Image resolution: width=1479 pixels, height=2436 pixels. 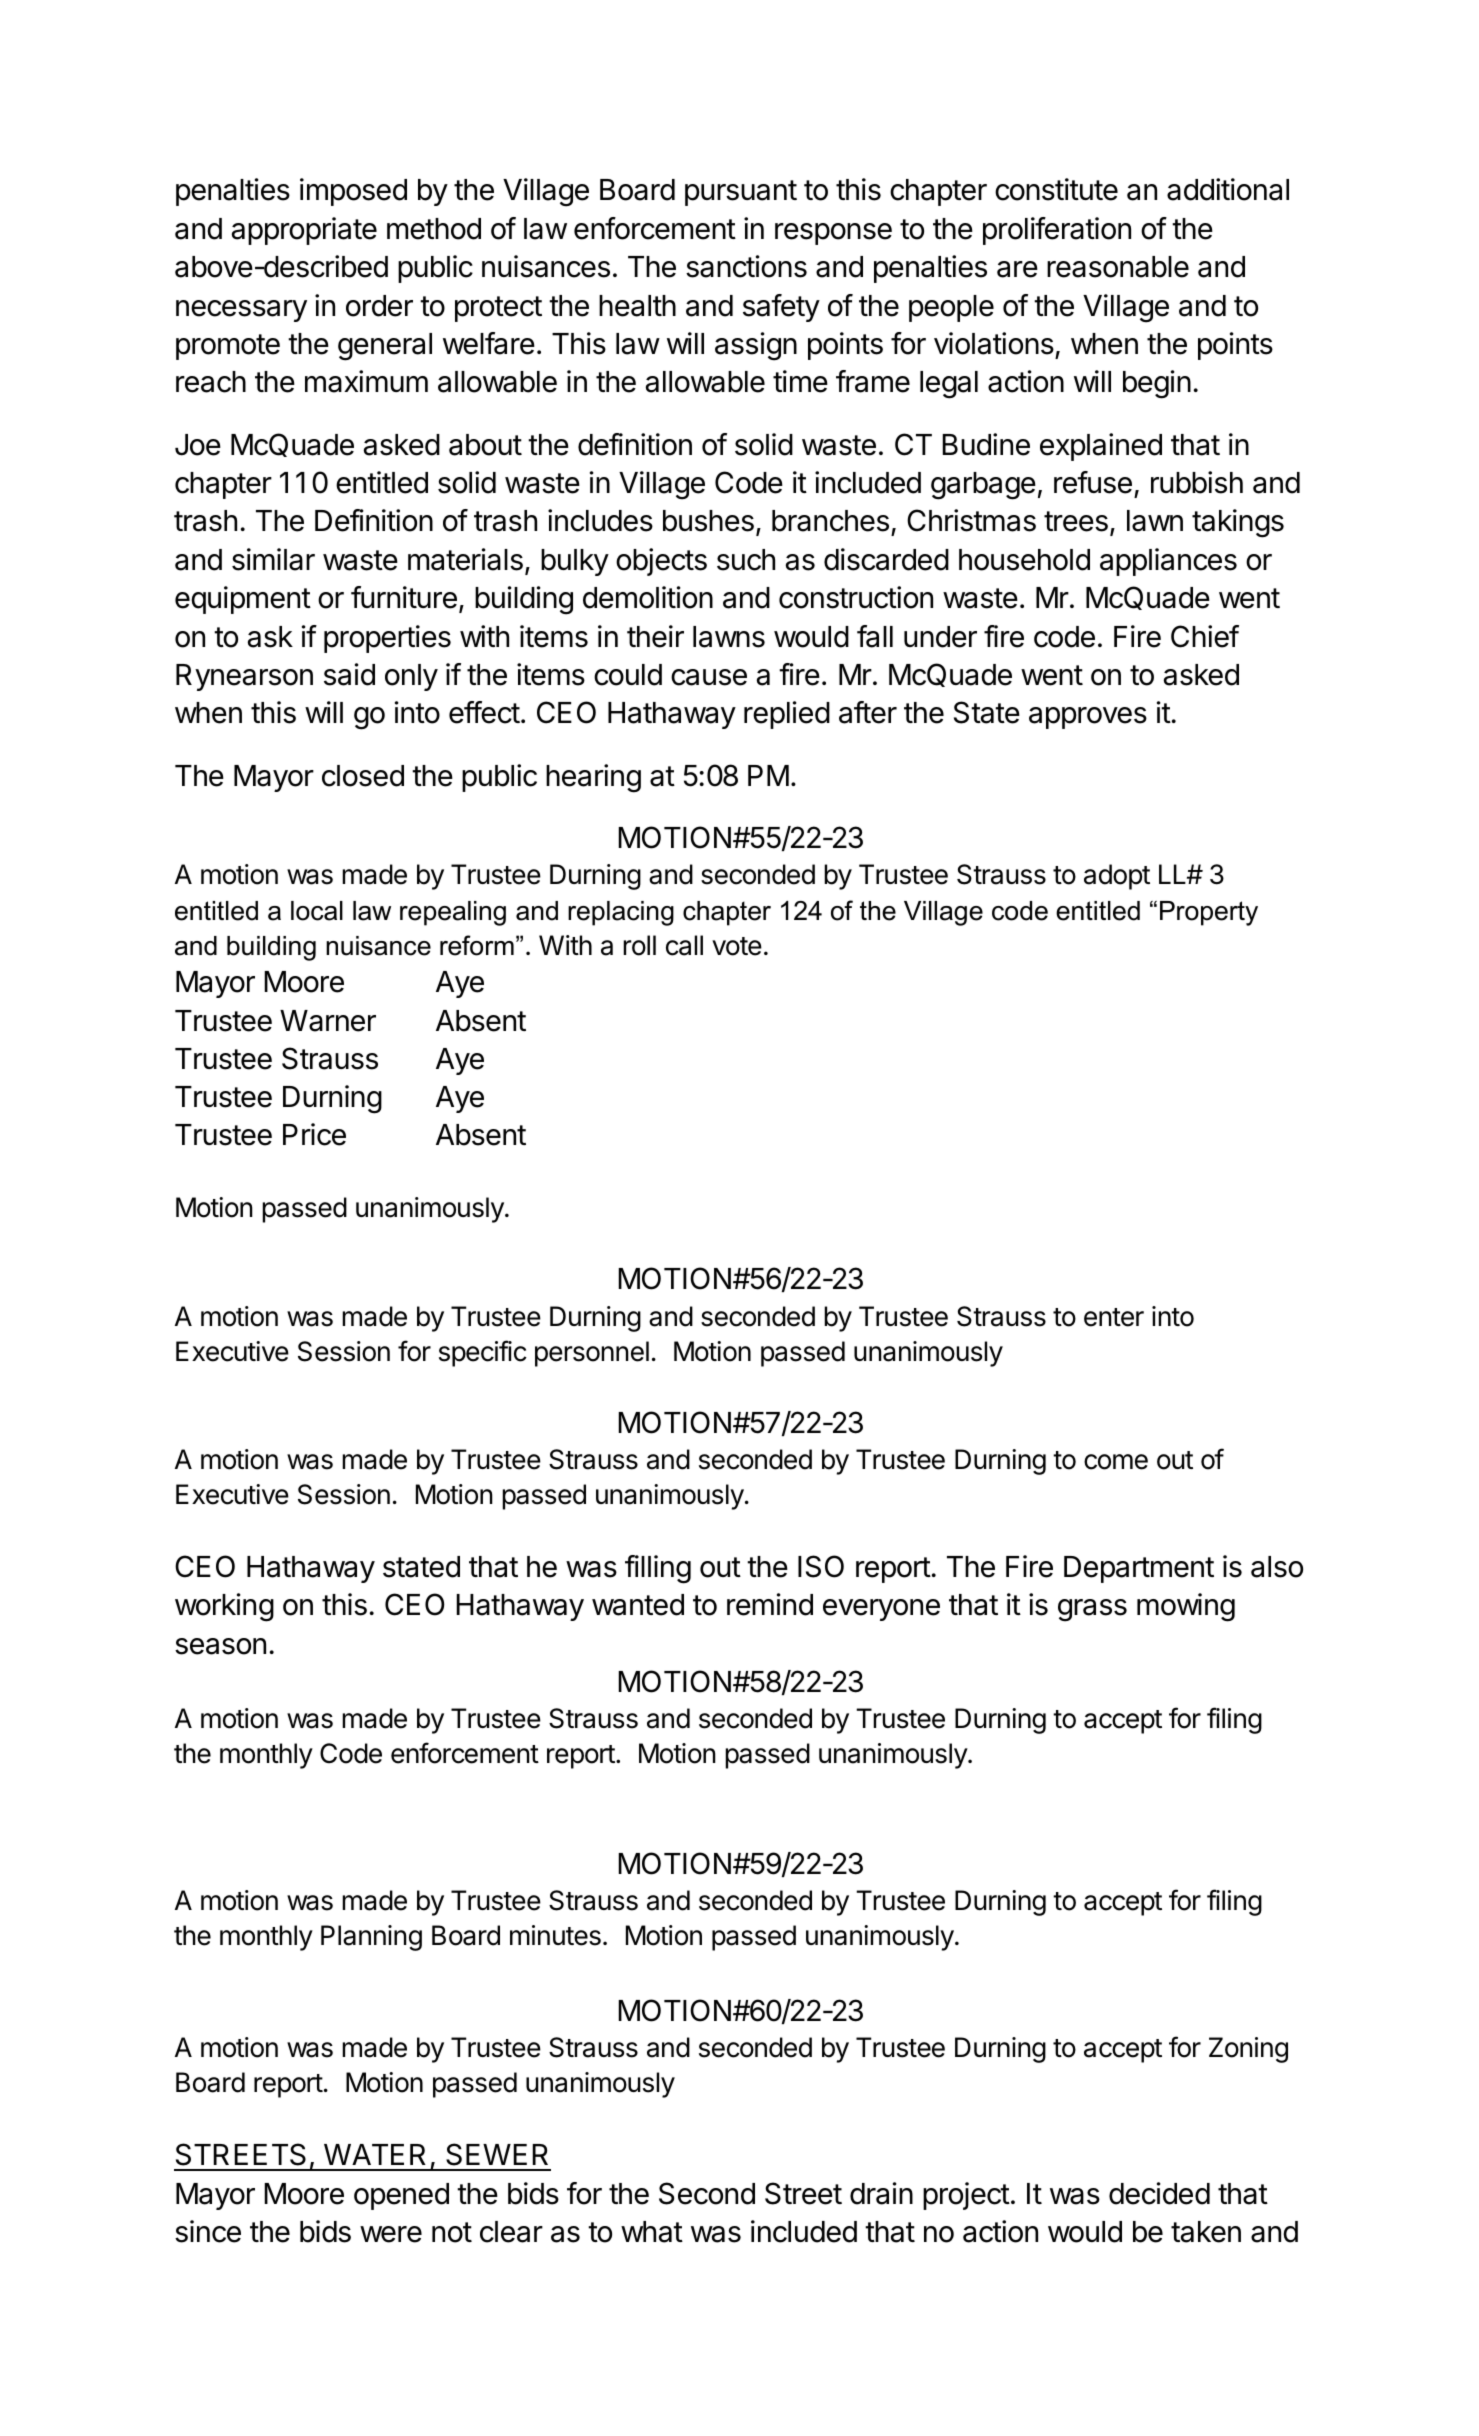 I want to click on Price, so click(x=314, y=1134).
